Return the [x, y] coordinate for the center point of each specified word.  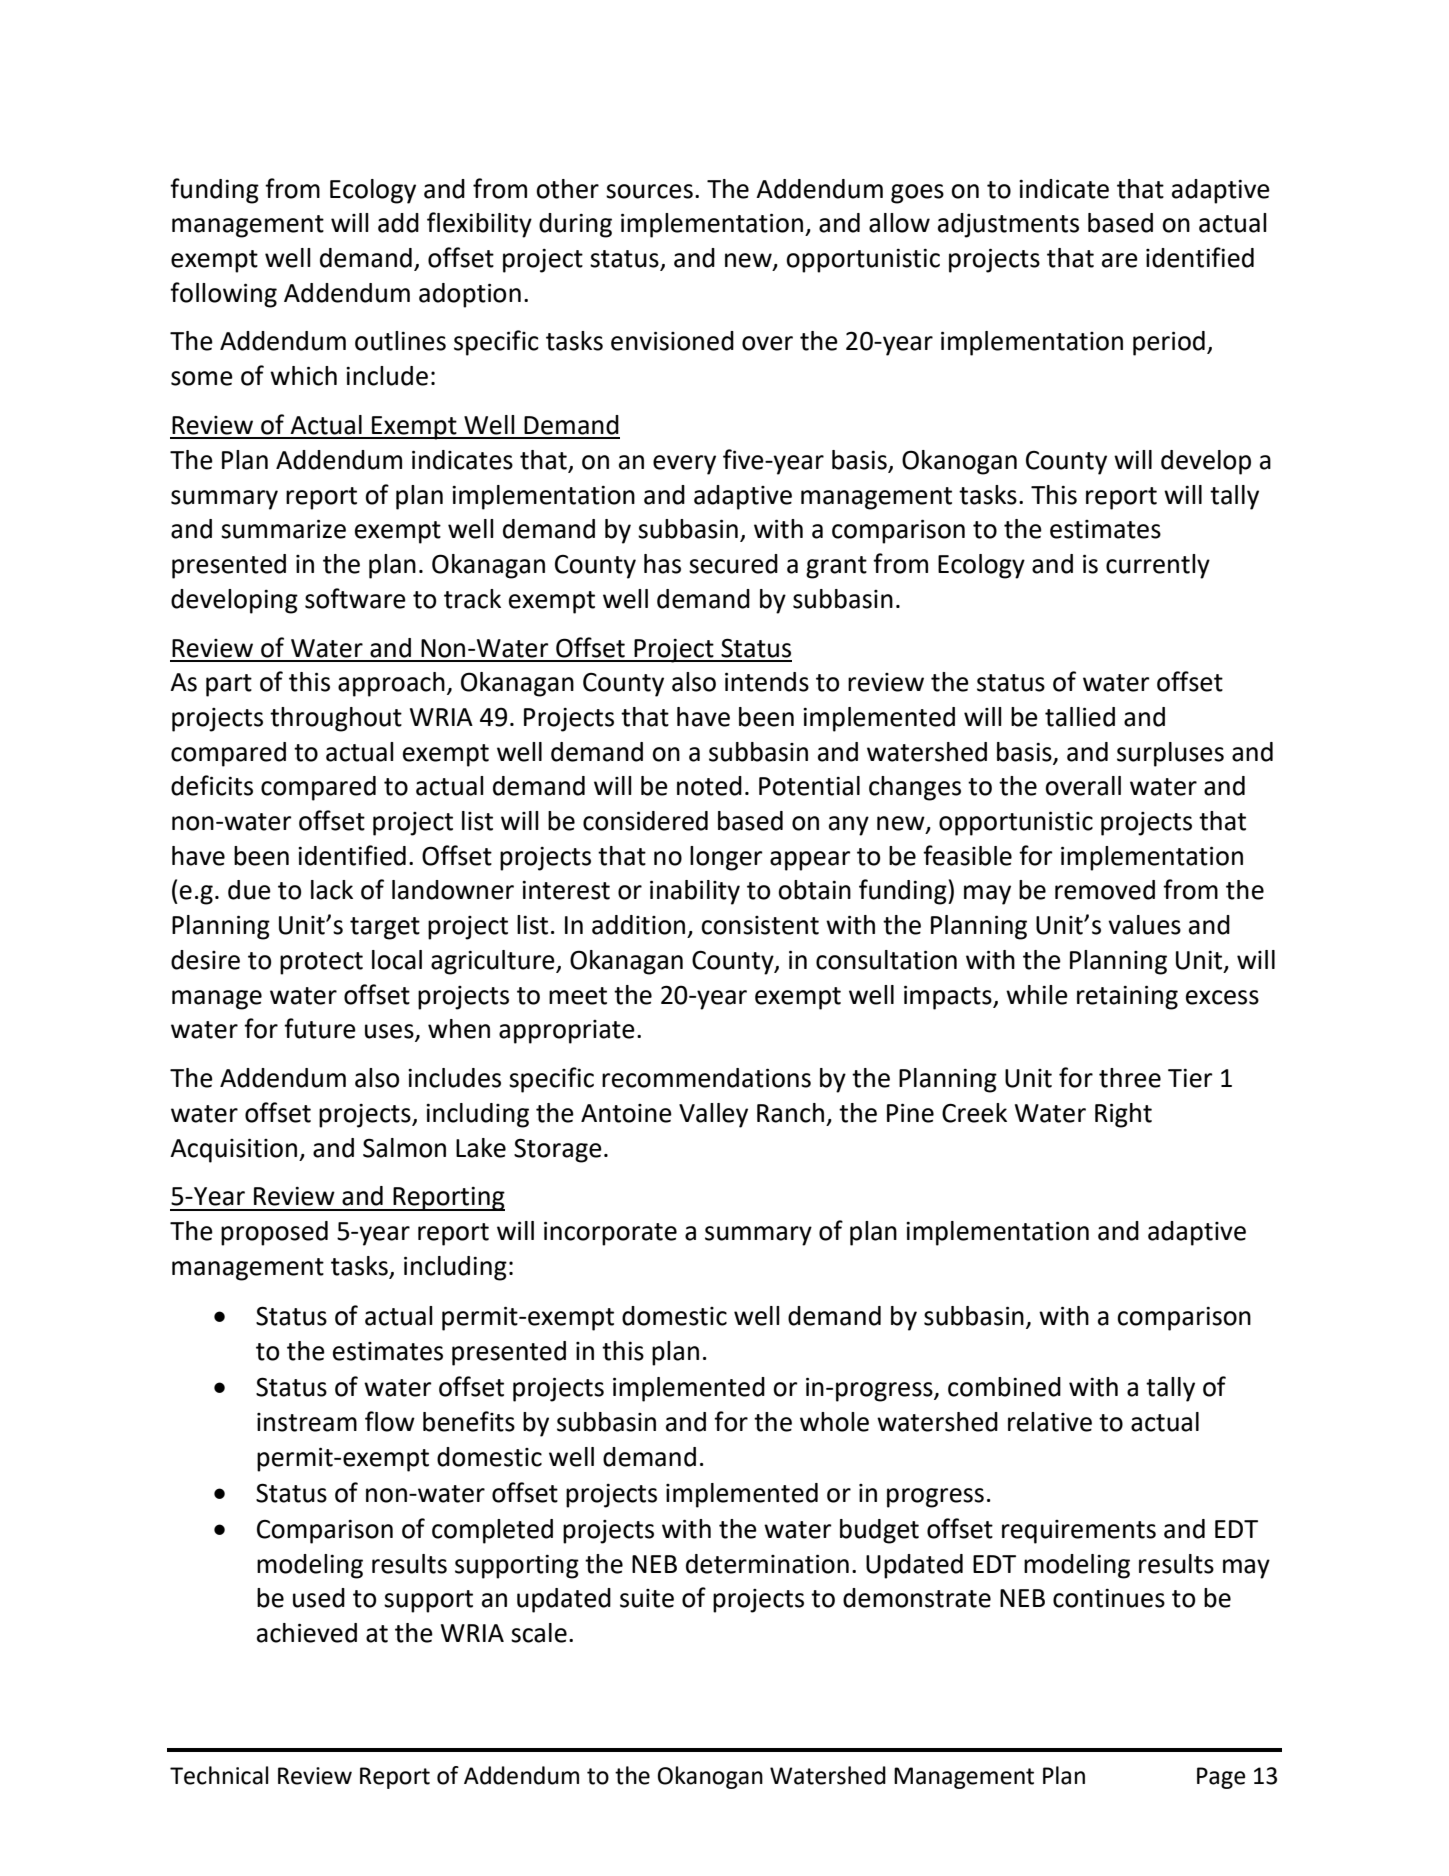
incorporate [610, 1233]
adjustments [1008, 225]
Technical [219, 1775]
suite [647, 1598]
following [223, 295]
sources [649, 191]
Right [1123, 1115]
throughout [336, 719]
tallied [1080, 717]
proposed [274, 1233]
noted [709, 786]
